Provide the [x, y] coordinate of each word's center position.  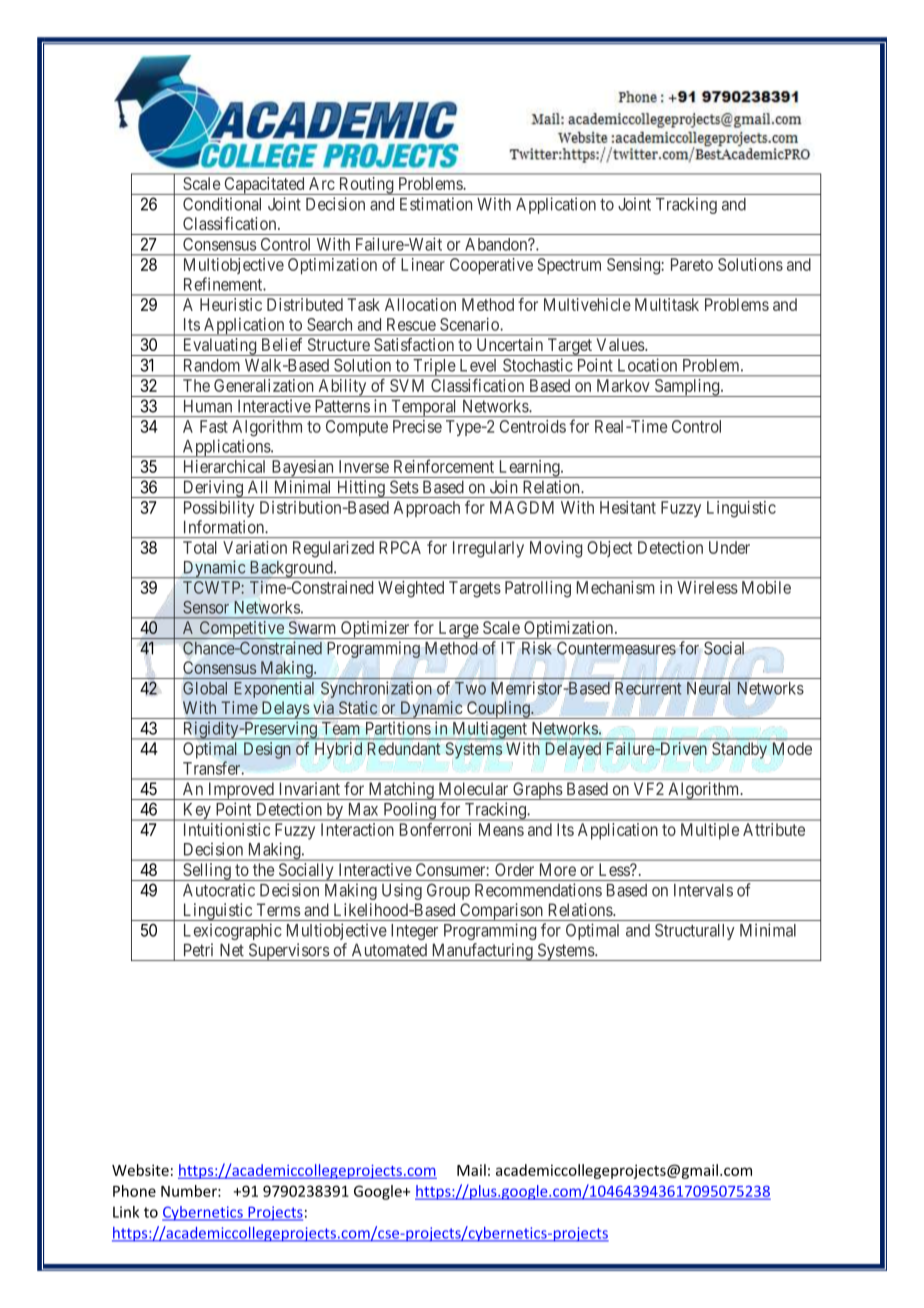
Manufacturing [482, 952]
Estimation [436, 204]
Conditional [222, 204]
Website [140, 1170]
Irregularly [488, 549]
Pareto [692, 264]
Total [200, 547]
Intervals [703, 890]
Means [501, 829]
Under [729, 547]
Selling [207, 872]
